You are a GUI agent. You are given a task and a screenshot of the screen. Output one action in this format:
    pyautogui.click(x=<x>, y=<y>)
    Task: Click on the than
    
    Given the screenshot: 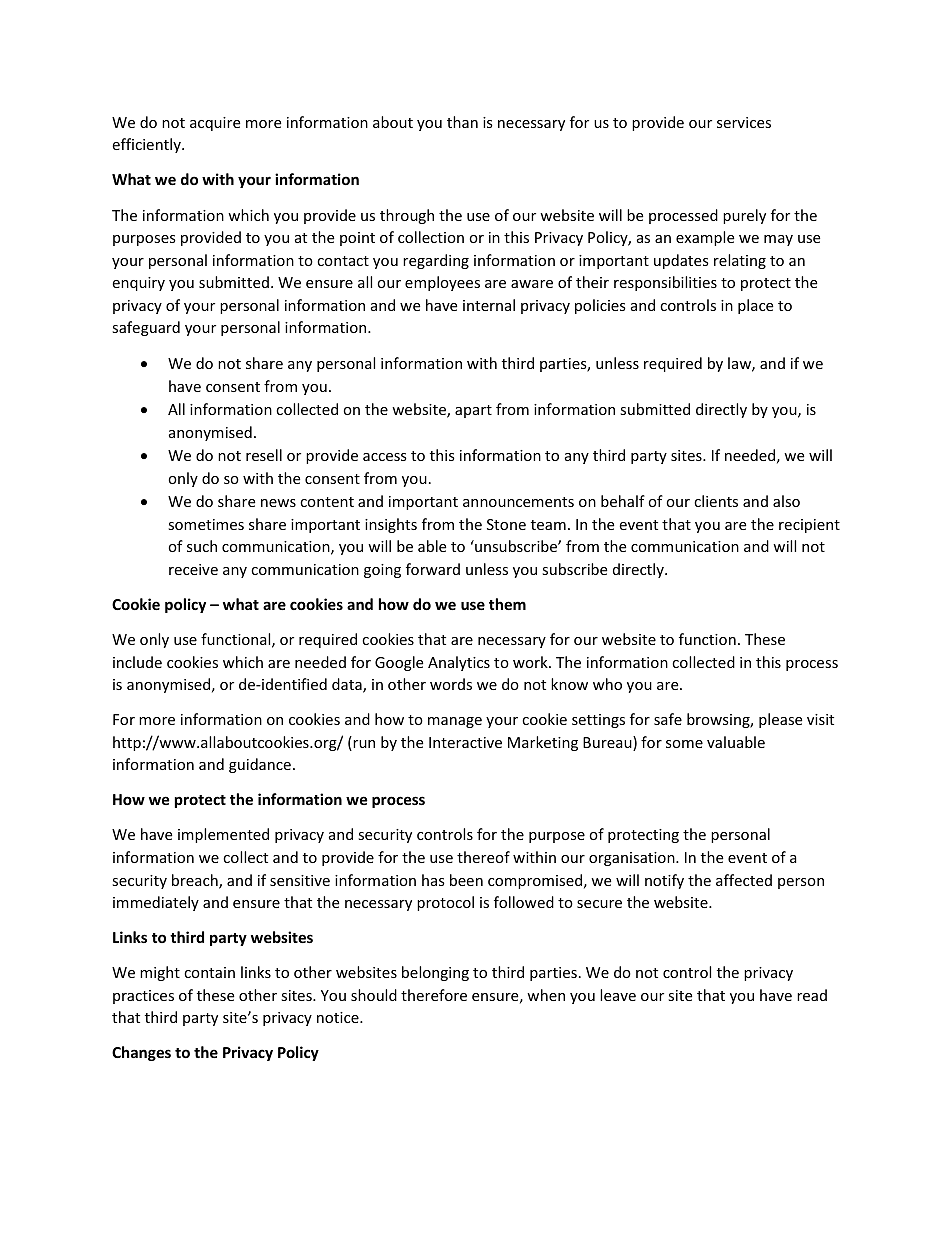 What is the action you would take?
    pyautogui.click(x=462, y=122)
